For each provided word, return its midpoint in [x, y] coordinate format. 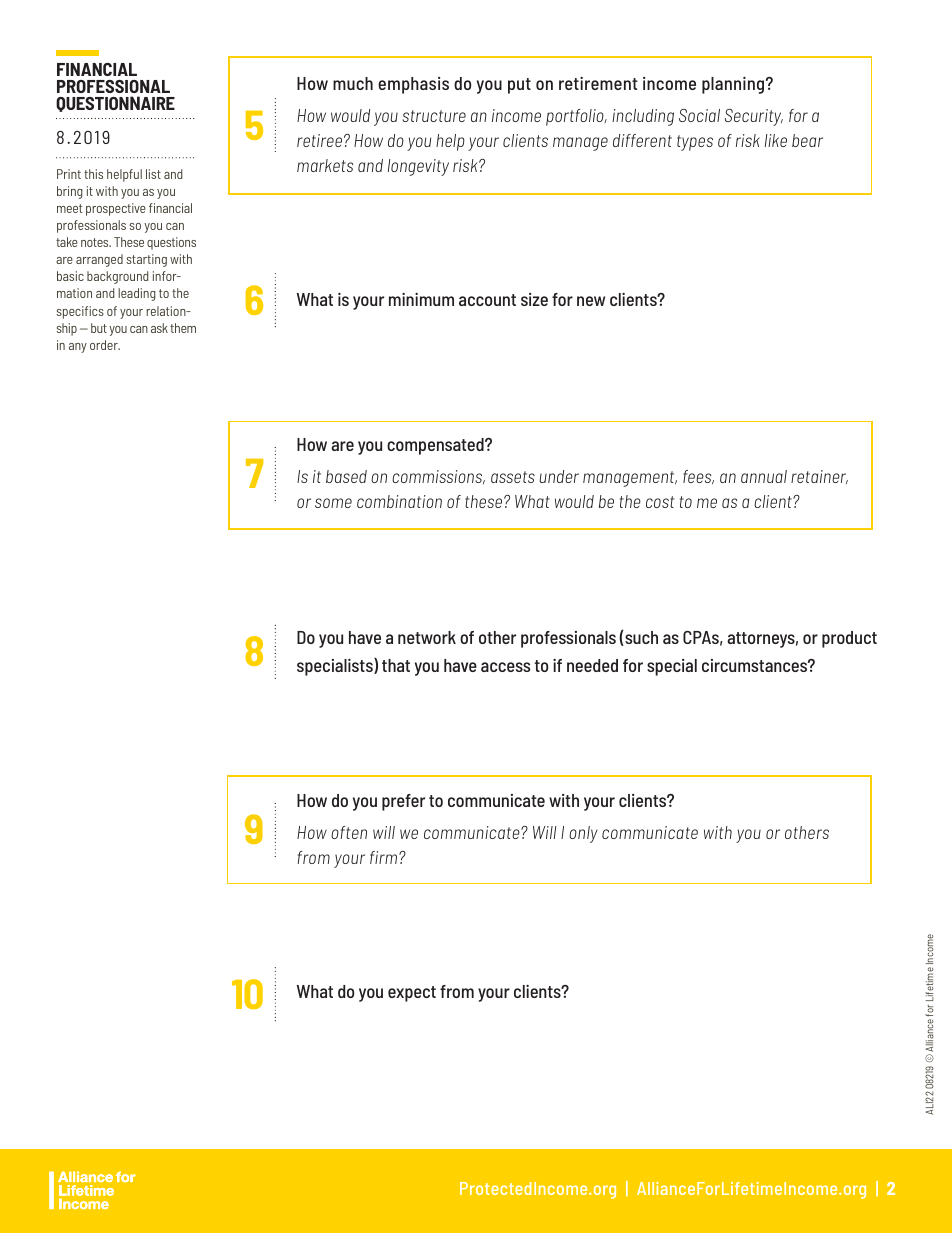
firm [385, 857]
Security [754, 117]
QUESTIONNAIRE [115, 104]
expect [412, 994]
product [849, 639]
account [487, 300]
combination [399, 501]
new [591, 301]
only [583, 834]
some [333, 503]
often [349, 832]
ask [159, 328]
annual [764, 476]
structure [434, 116]
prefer [403, 802]
